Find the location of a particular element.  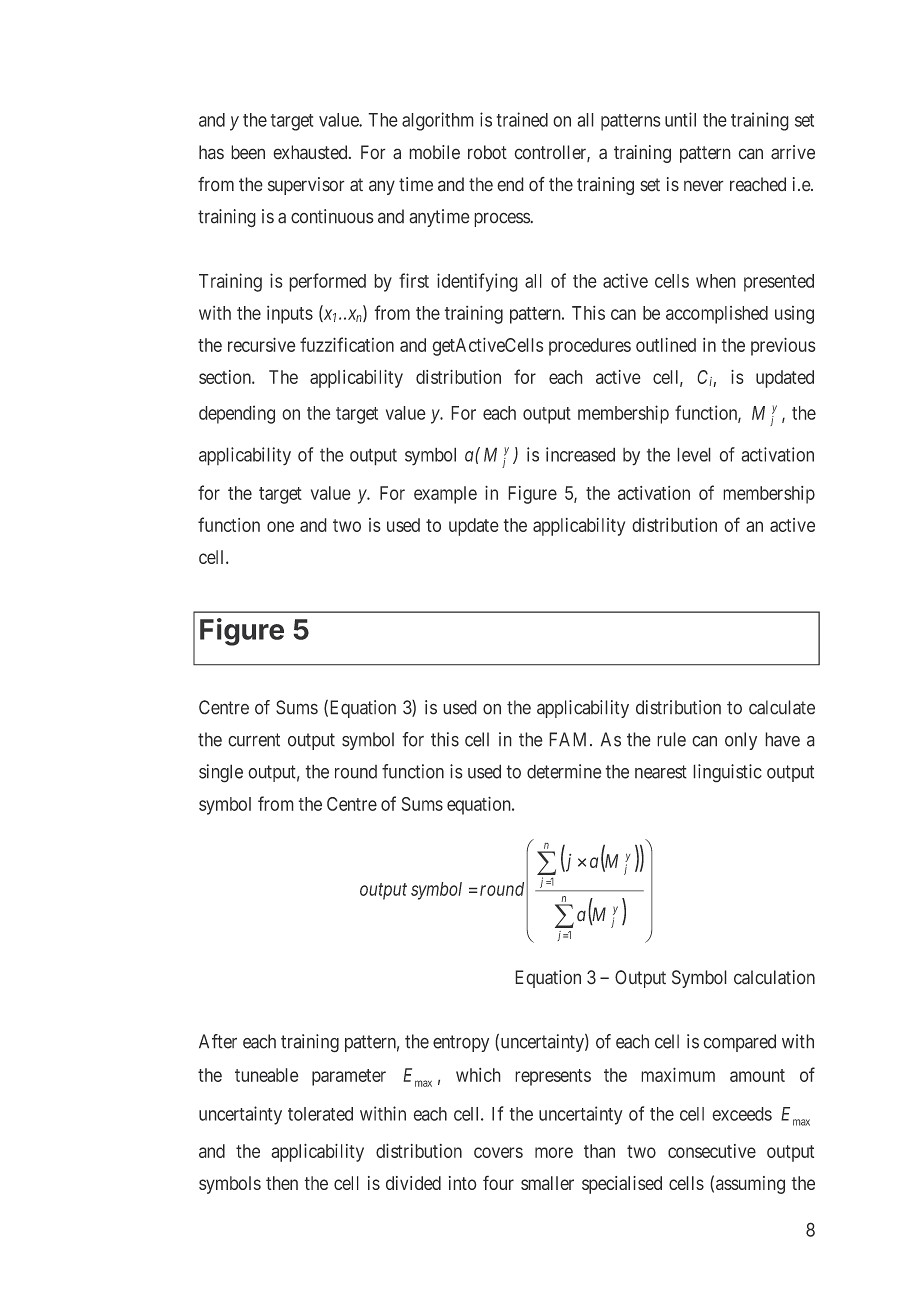

current is located at coordinates (254, 740).
